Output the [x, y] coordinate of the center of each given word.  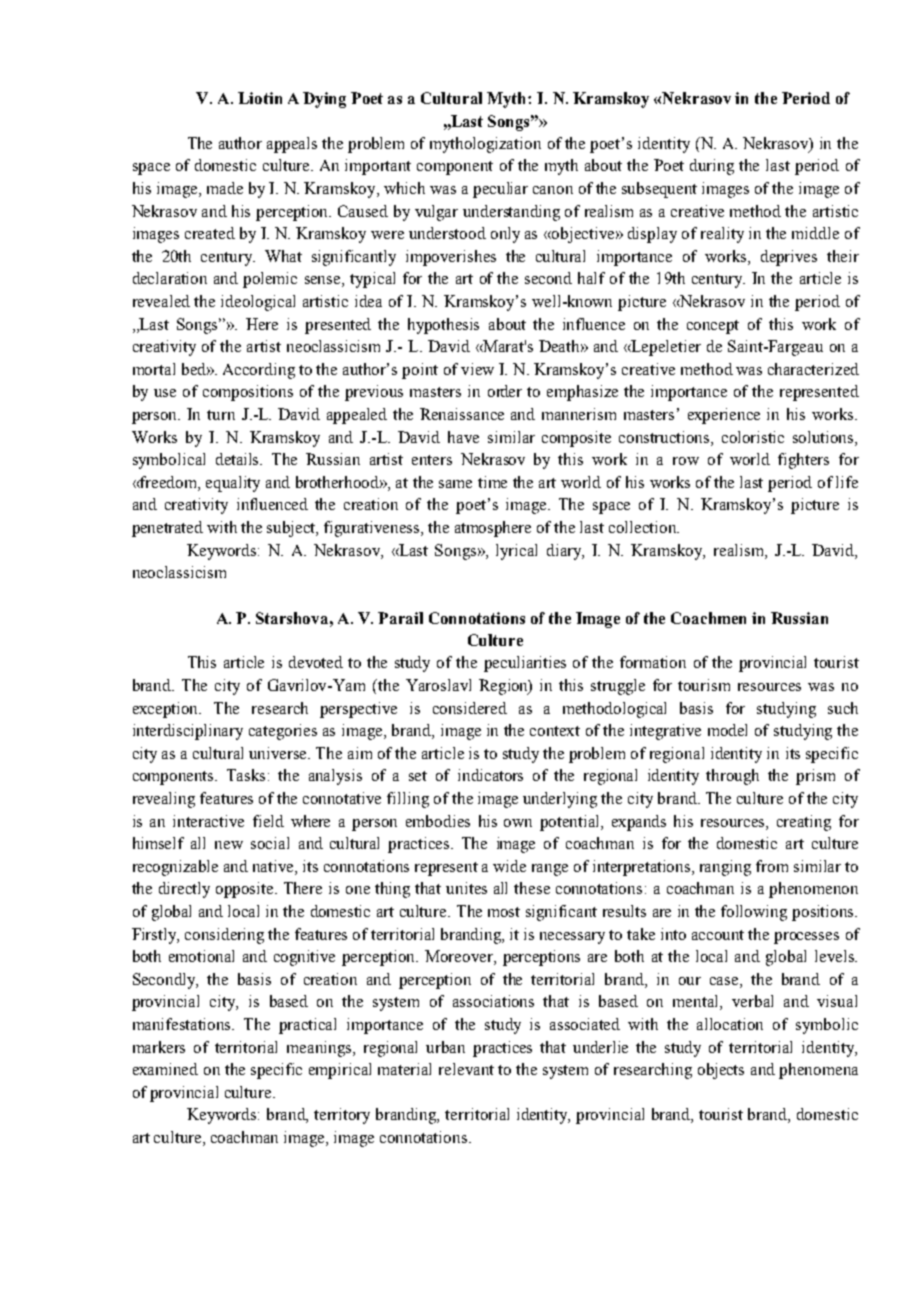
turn [221, 415]
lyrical [516, 552]
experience [724, 416]
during [712, 167]
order [505, 391]
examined [165, 1069]
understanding [511, 213]
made [225, 188]
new [229, 845]
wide [509, 866]
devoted [316, 662]
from [772, 866]
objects [721, 1071]
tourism [704, 685]
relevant [466, 1069]
